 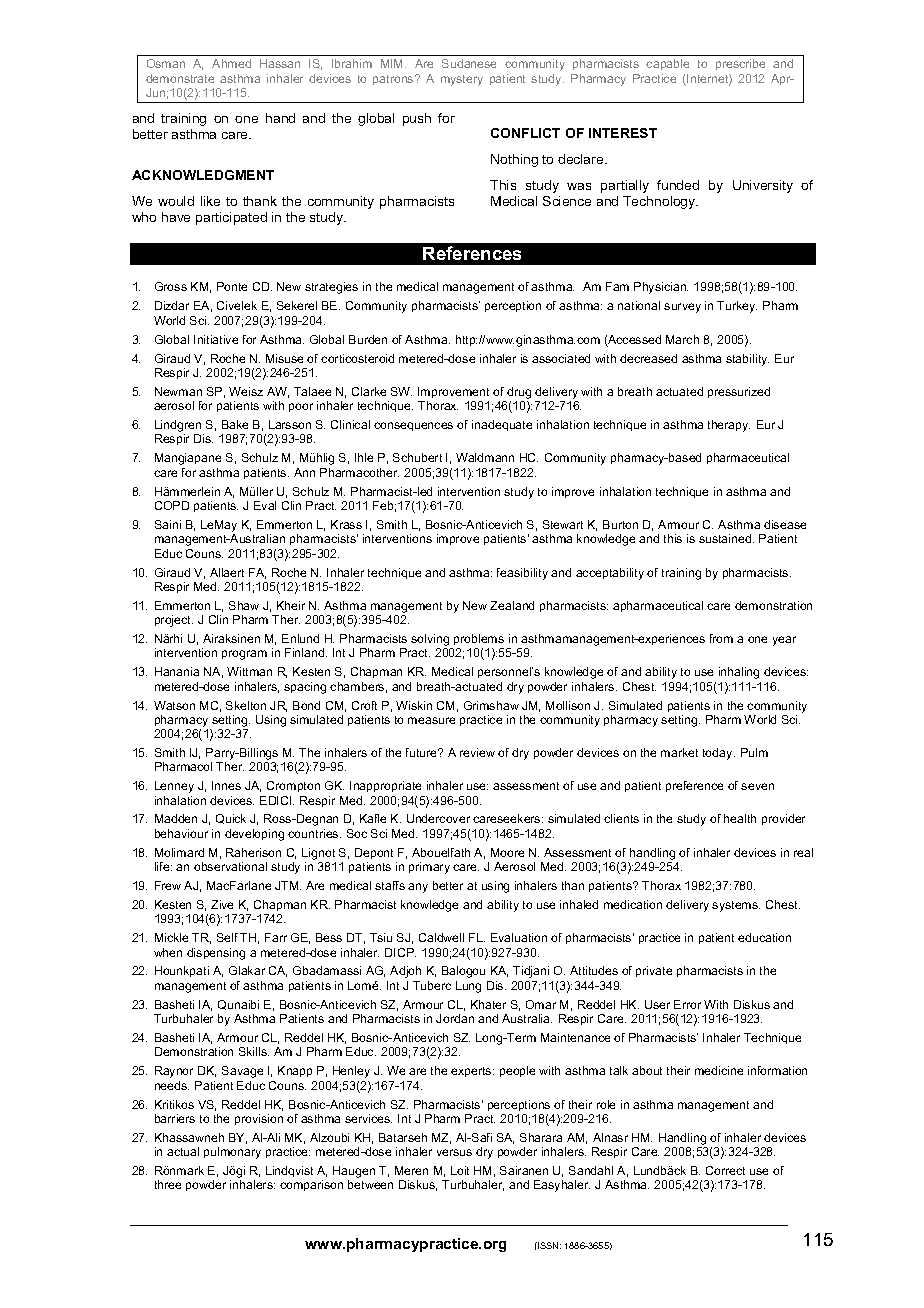 What do you see at coordinates (721, 638) in the image?
I see `from` at bounding box center [721, 638].
